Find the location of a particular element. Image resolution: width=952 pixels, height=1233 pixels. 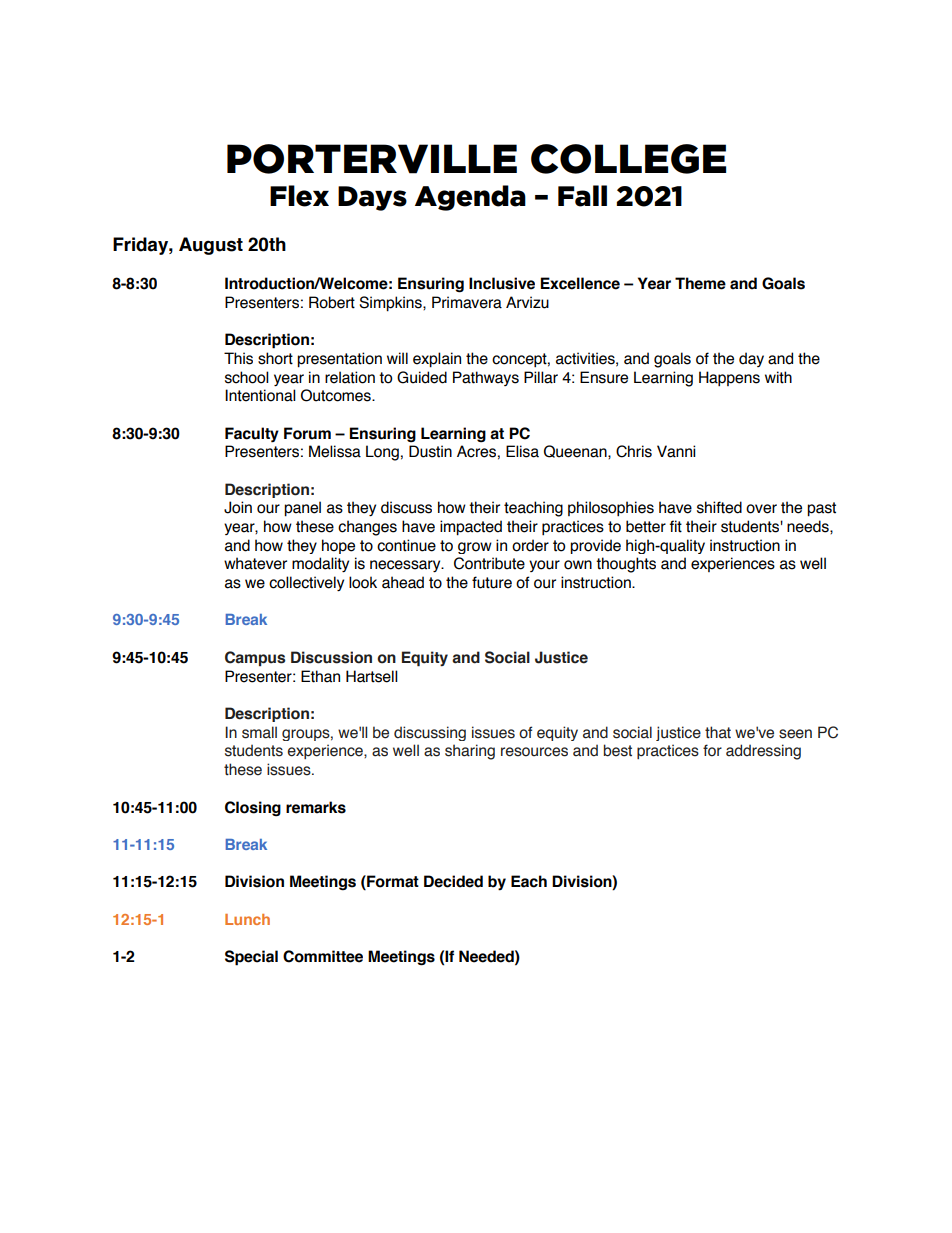

addressing is located at coordinates (763, 752).
